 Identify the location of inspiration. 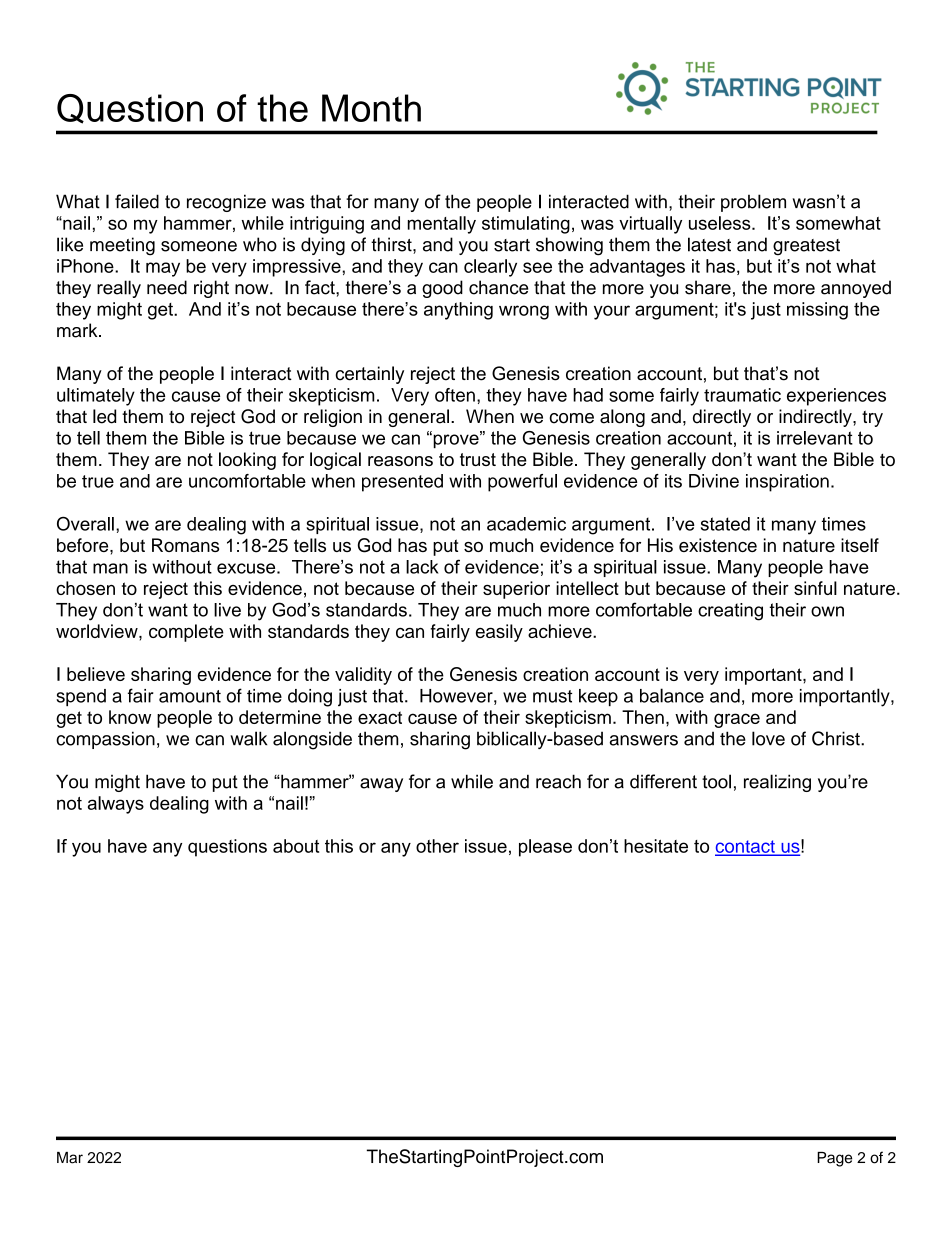
(787, 483).
